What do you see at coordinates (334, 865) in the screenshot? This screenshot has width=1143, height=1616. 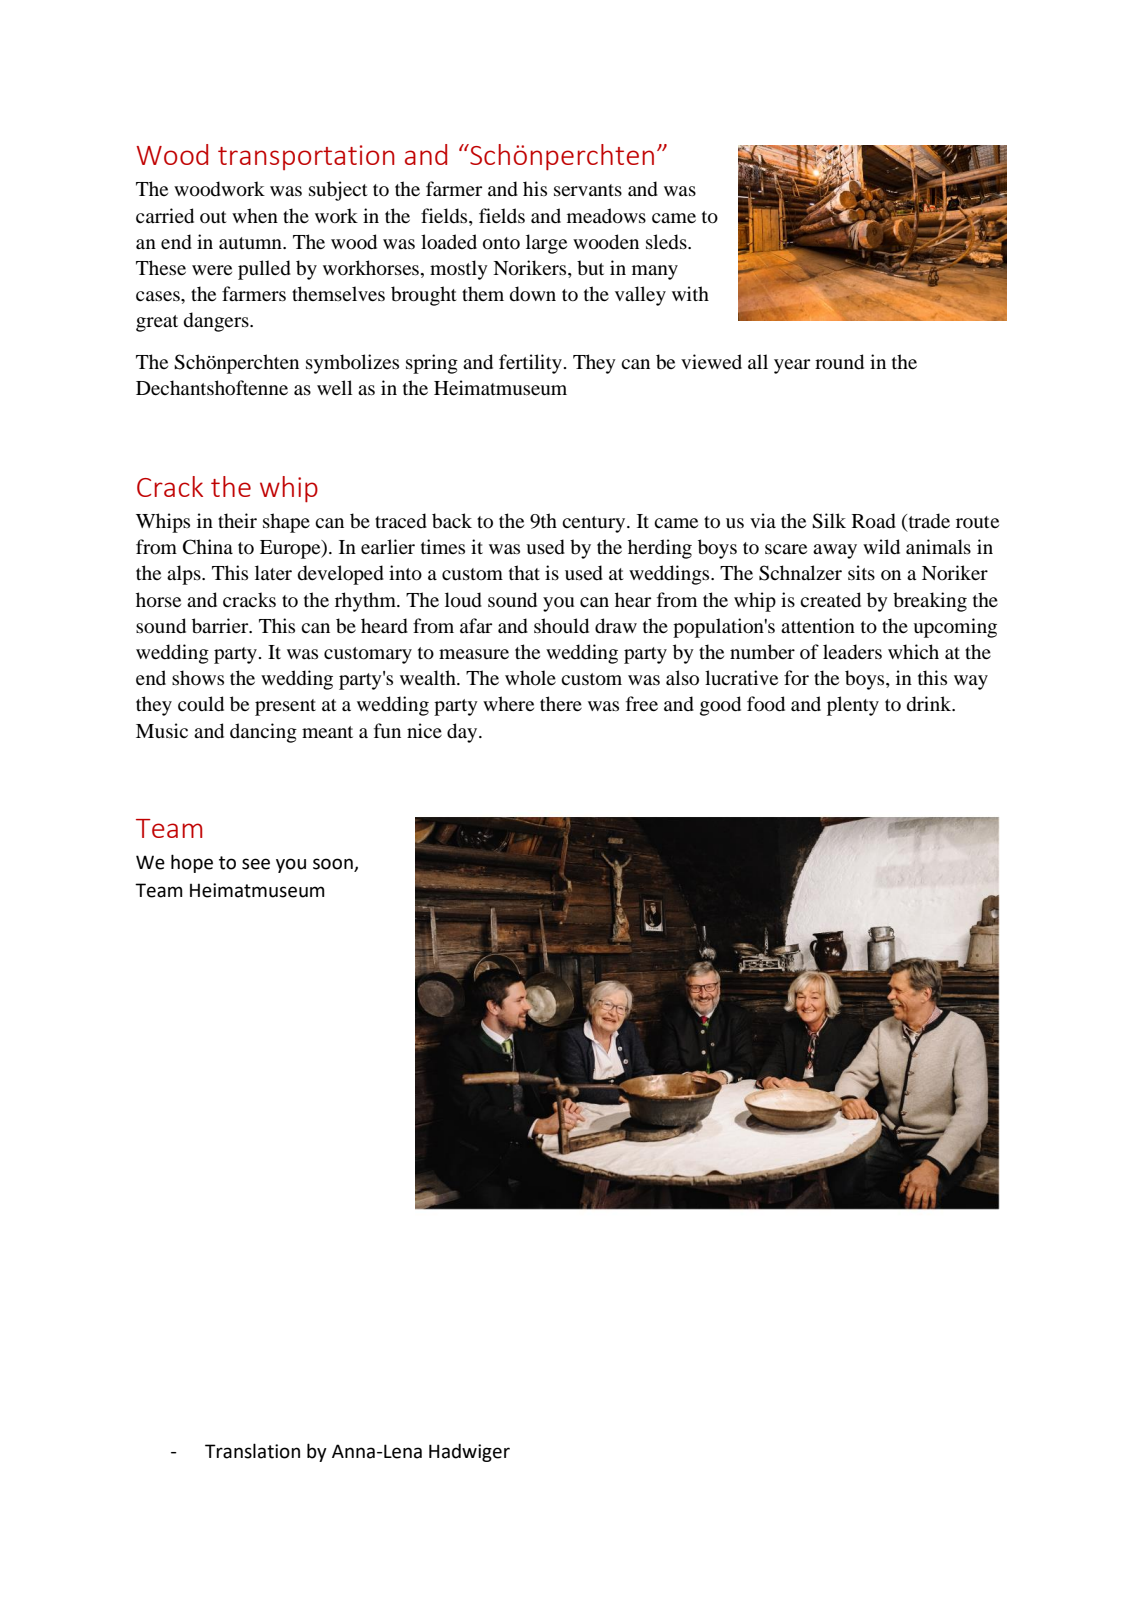 I see `soon` at bounding box center [334, 865].
